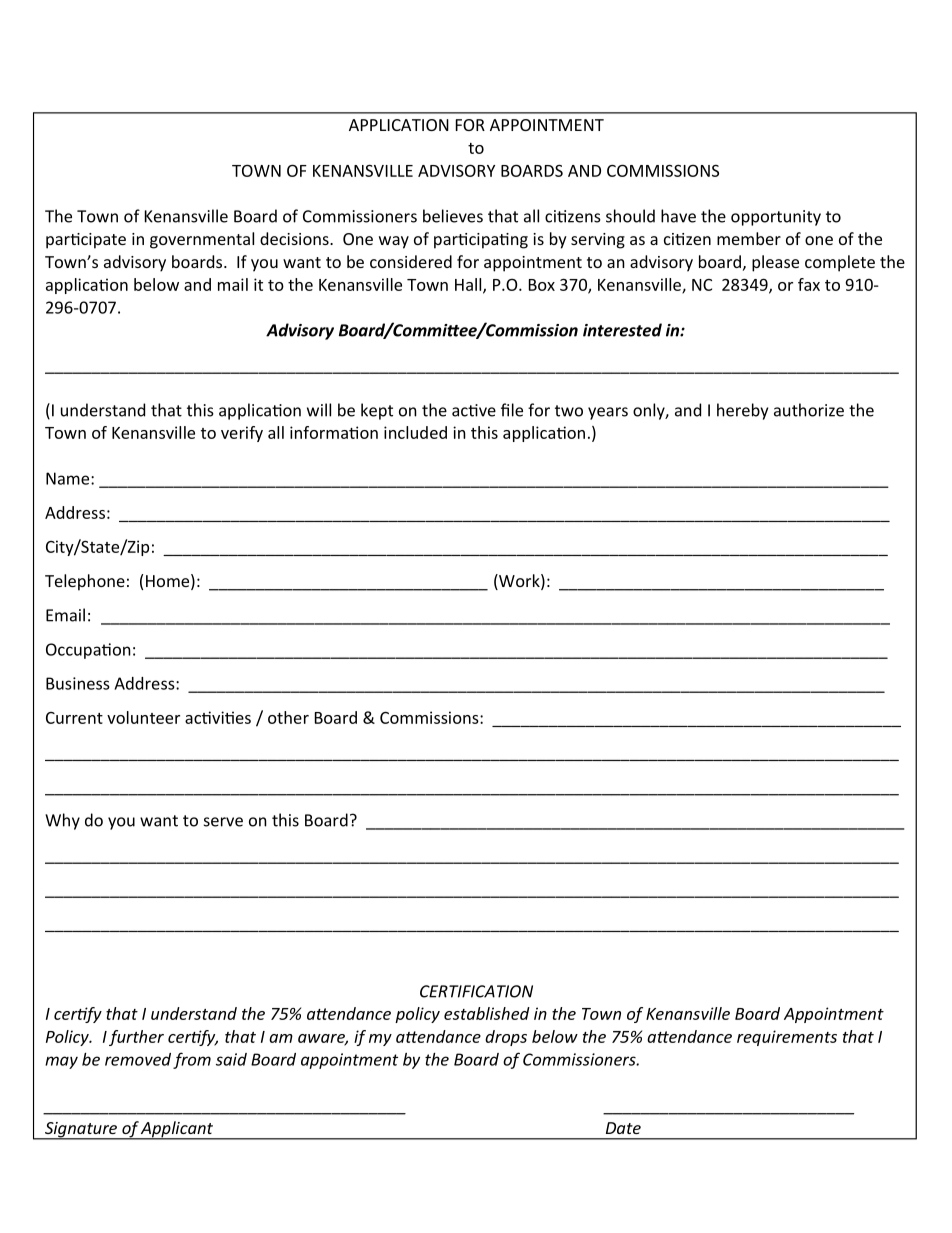 This screenshot has height=1233, width=952. What do you see at coordinates (742, 411) in the screenshot?
I see `hereby` at bounding box center [742, 411].
